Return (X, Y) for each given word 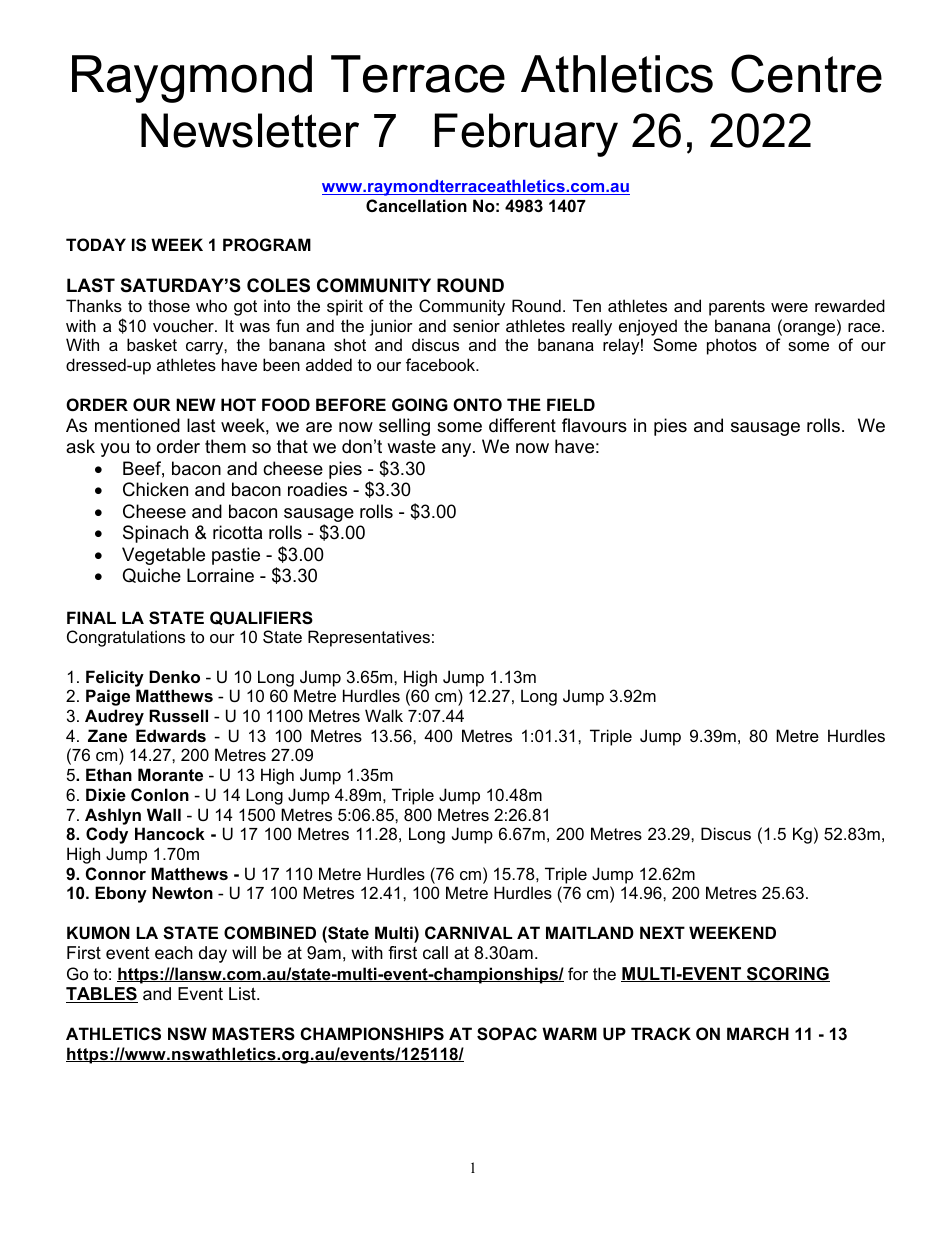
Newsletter (250, 130)
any (458, 450)
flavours (594, 425)
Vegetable (163, 556)
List (243, 994)
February (526, 135)
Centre (806, 73)
